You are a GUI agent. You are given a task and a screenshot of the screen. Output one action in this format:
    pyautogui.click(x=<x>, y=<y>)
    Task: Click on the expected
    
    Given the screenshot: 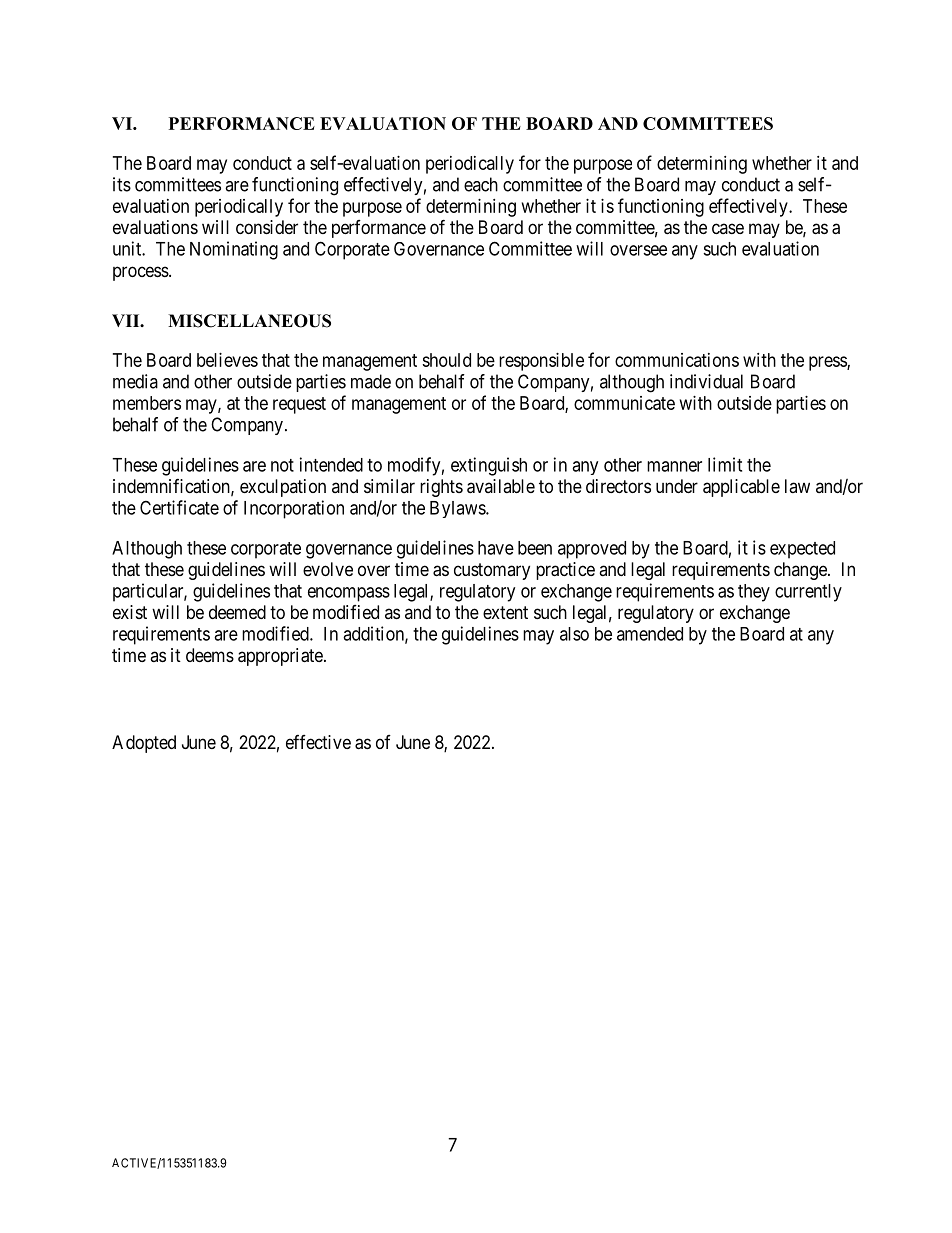 What is the action you would take?
    pyautogui.click(x=802, y=550)
